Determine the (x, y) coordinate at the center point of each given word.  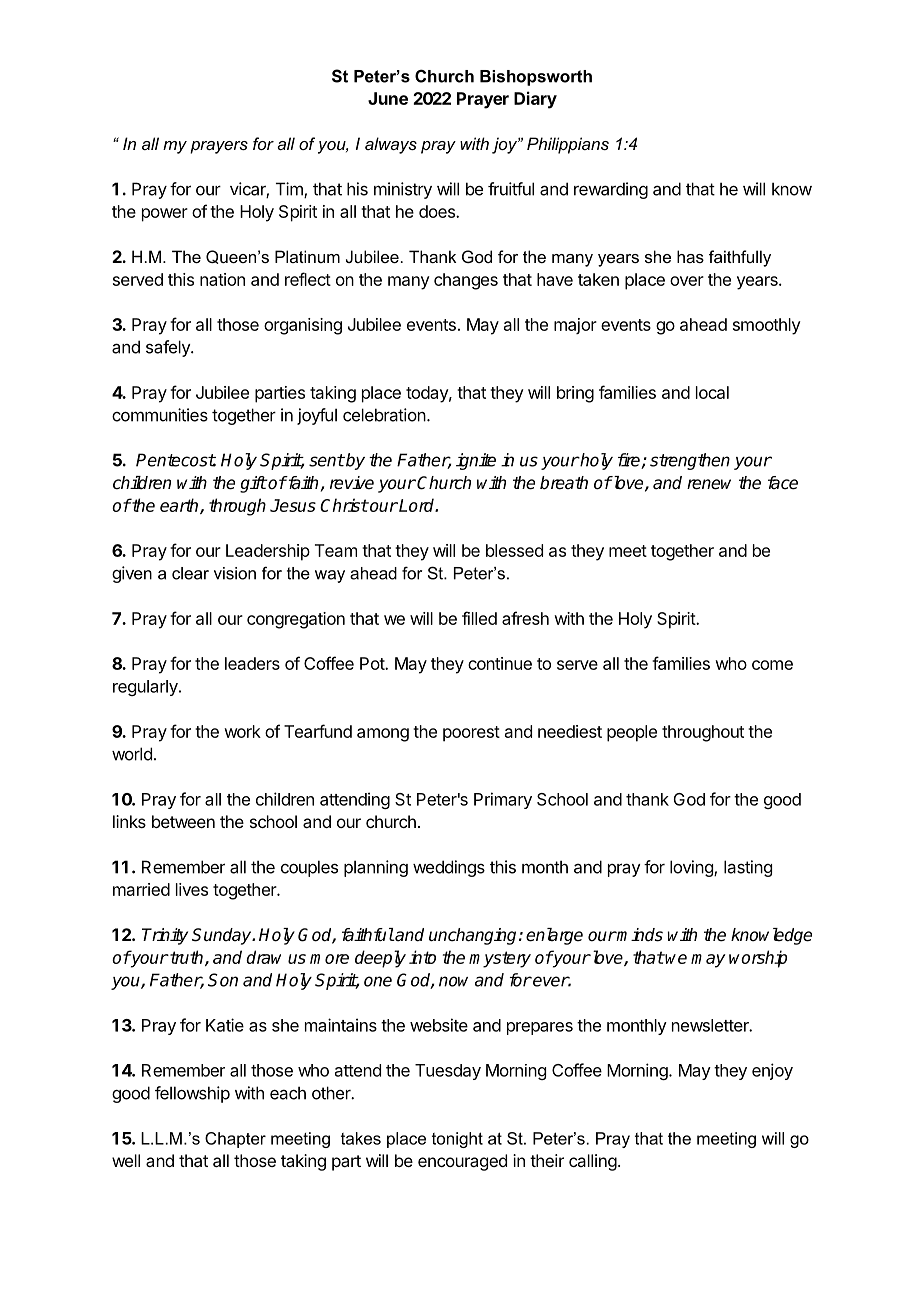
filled (479, 618)
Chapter (235, 1140)
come (772, 665)
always (391, 145)
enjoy (772, 1071)
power (165, 215)
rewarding (611, 190)
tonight (457, 1140)
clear (190, 573)
